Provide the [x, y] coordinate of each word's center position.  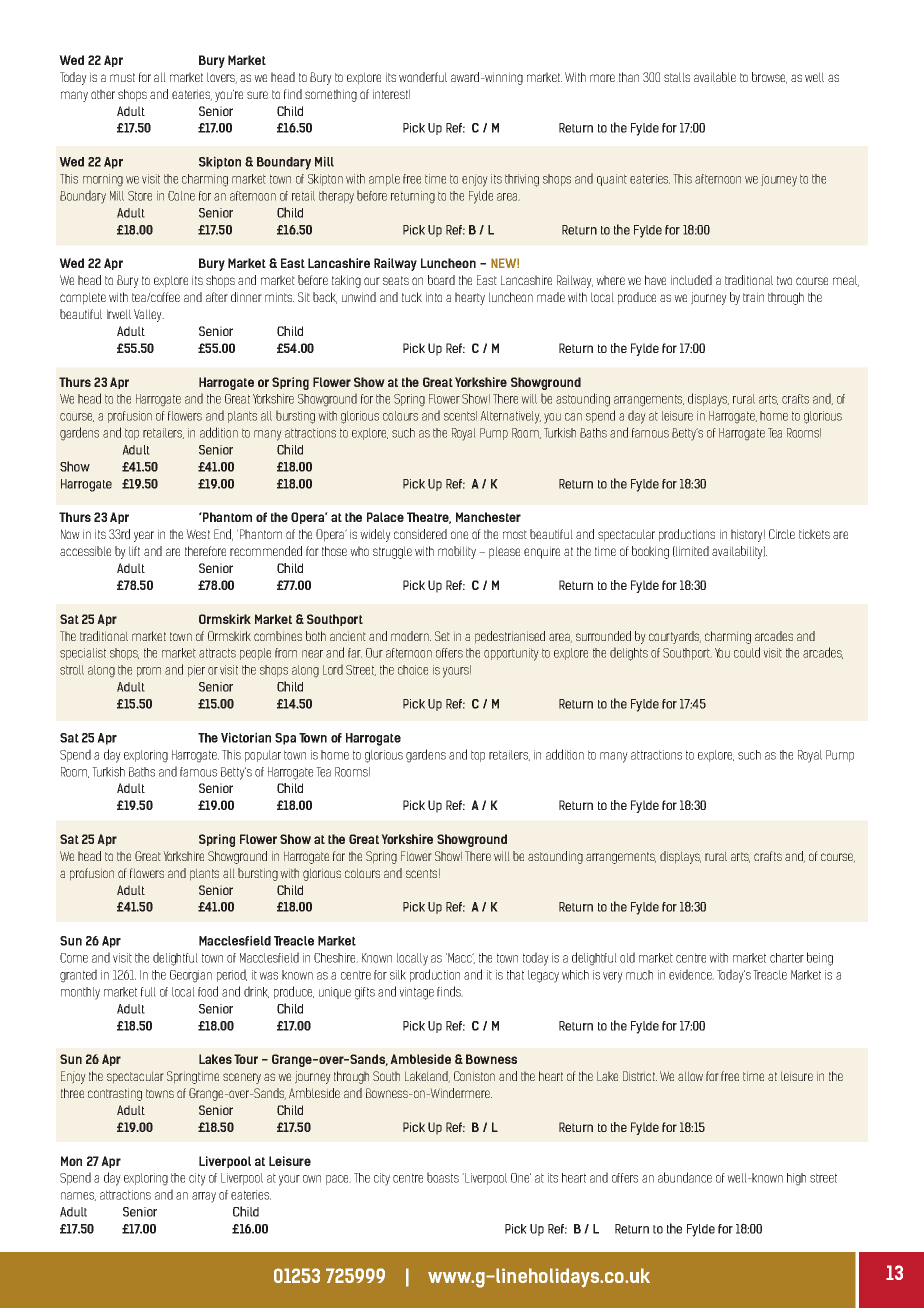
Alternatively [510, 417]
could [747, 652]
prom [149, 672]
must [122, 77]
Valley [149, 315]
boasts [443, 1177]
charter [787, 958]
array [204, 1197]
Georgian [191, 976]
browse [769, 78]
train [753, 297]
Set [442, 636]
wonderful [423, 77]
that [515, 975]
